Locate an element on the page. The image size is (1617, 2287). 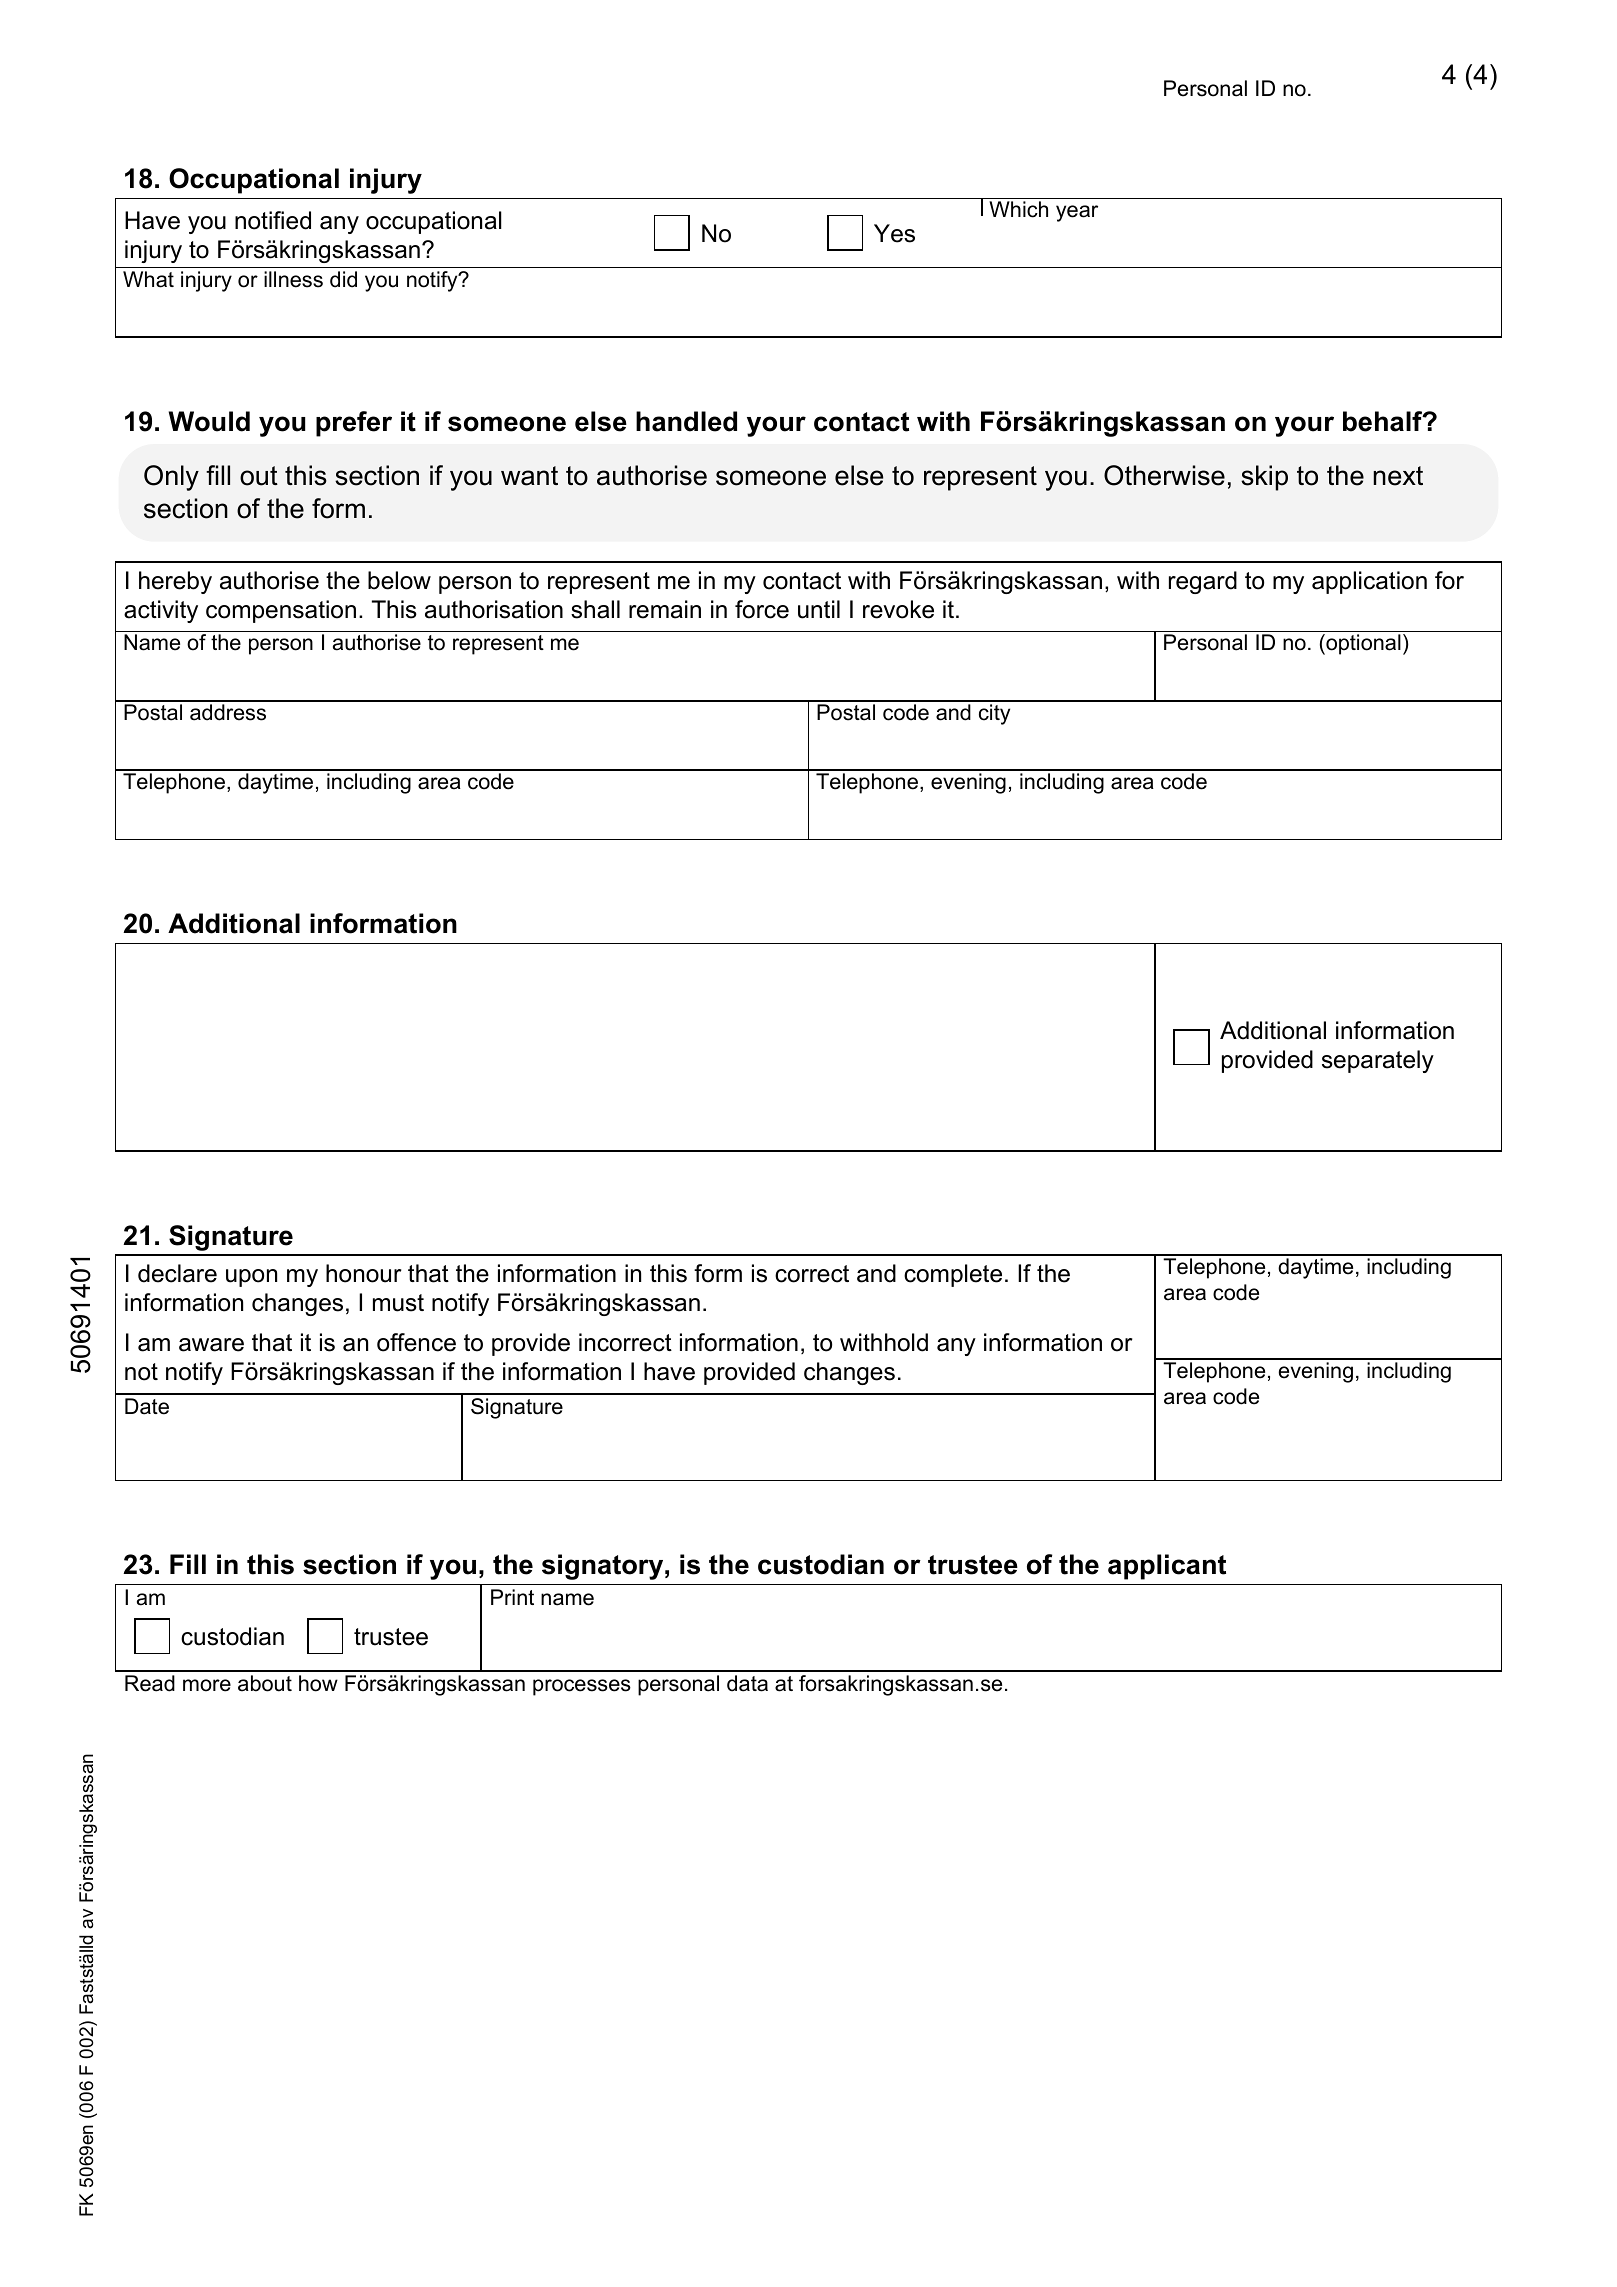
data is located at coordinates (747, 1683).
